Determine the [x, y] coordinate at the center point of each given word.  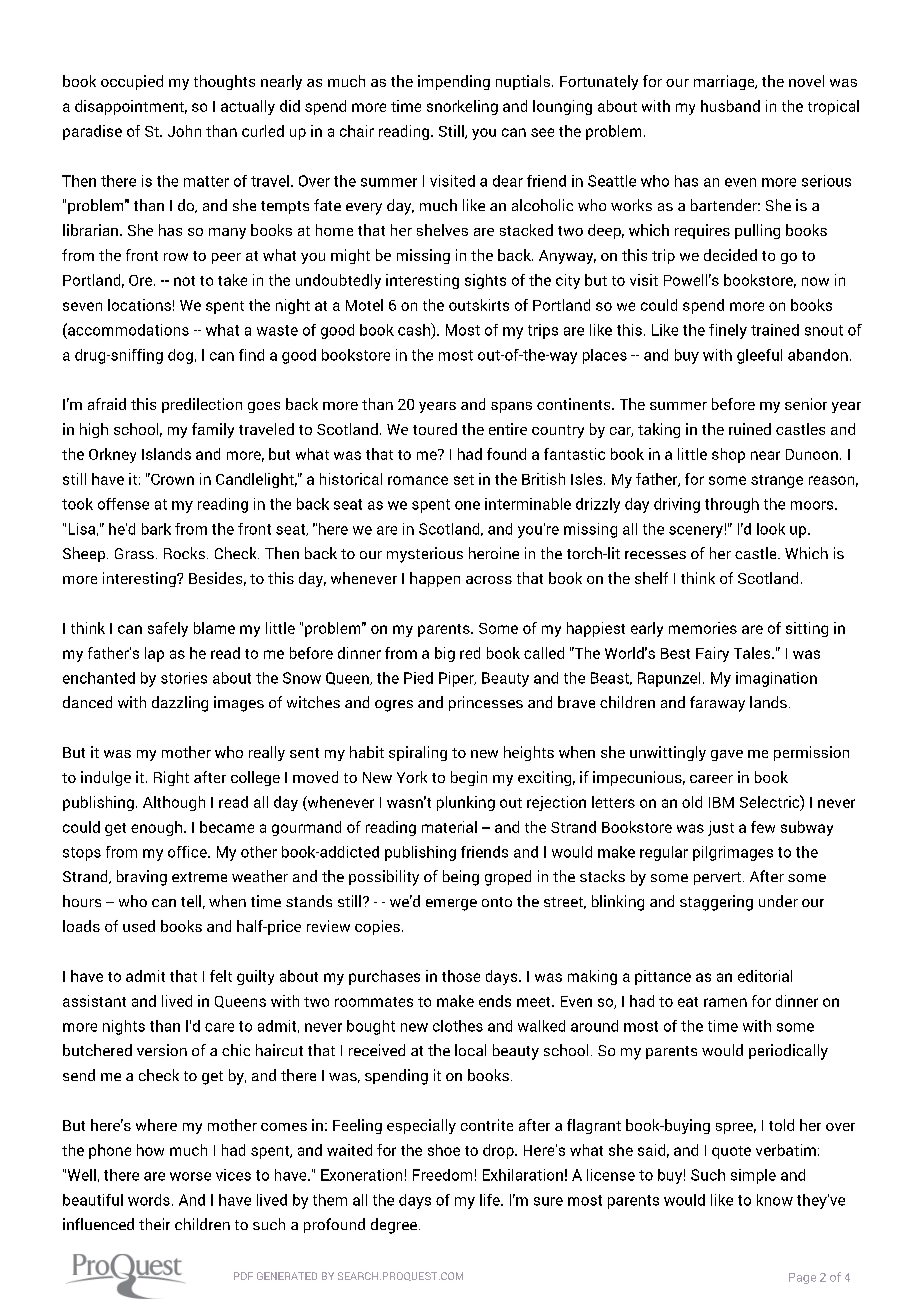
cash [415, 330]
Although [174, 803]
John [184, 131]
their [154, 1224]
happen [435, 579]
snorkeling [462, 107]
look [771, 529]
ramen [725, 1002]
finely [728, 331]
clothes [458, 1026]
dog [180, 356]
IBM [721, 802]
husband [730, 106]
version [162, 1050]
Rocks [186, 553]
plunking [466, 803]
